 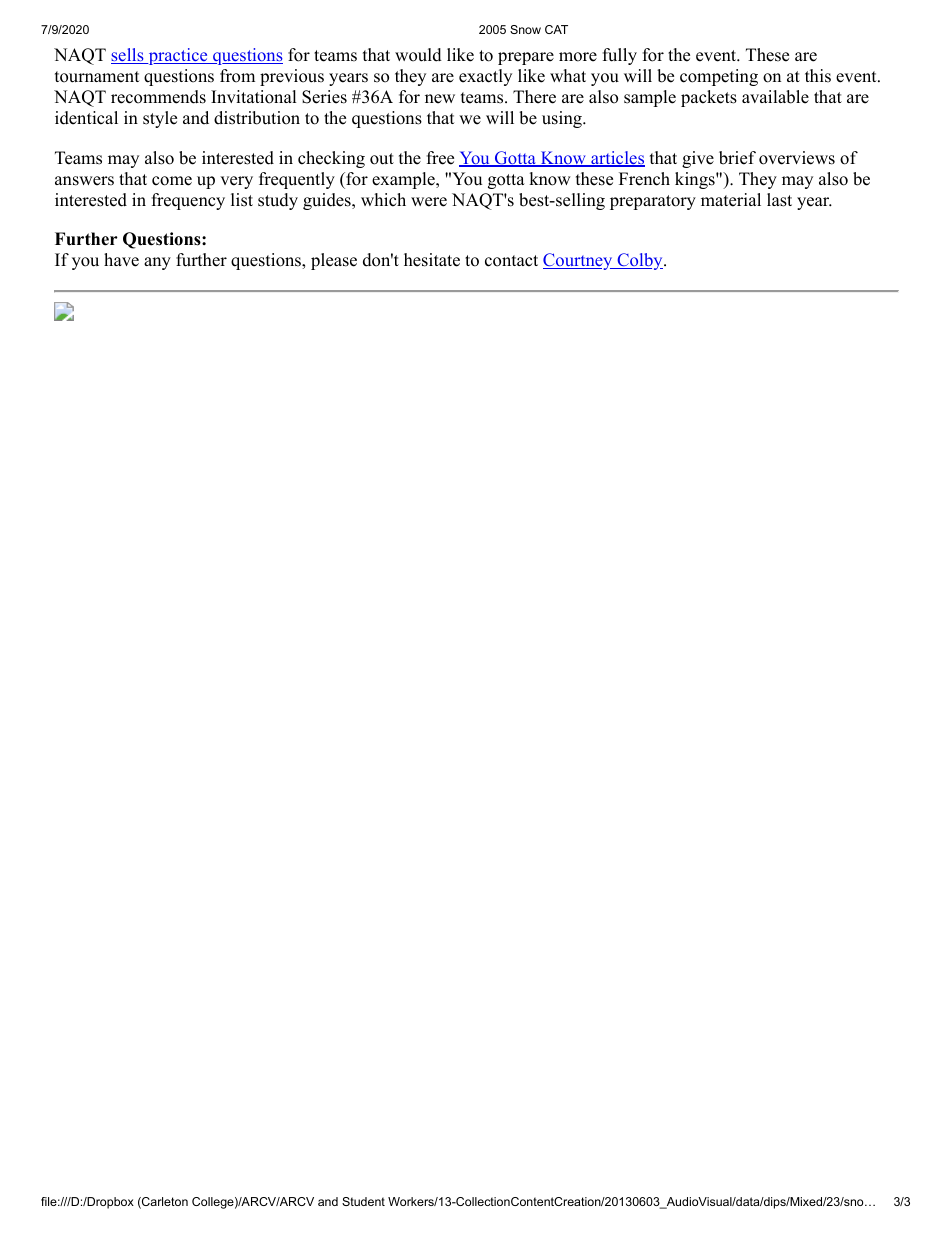 What do you see at coordinates (363, 1201) in the image?
I see `Student` at bounding box center [363, 1201].
